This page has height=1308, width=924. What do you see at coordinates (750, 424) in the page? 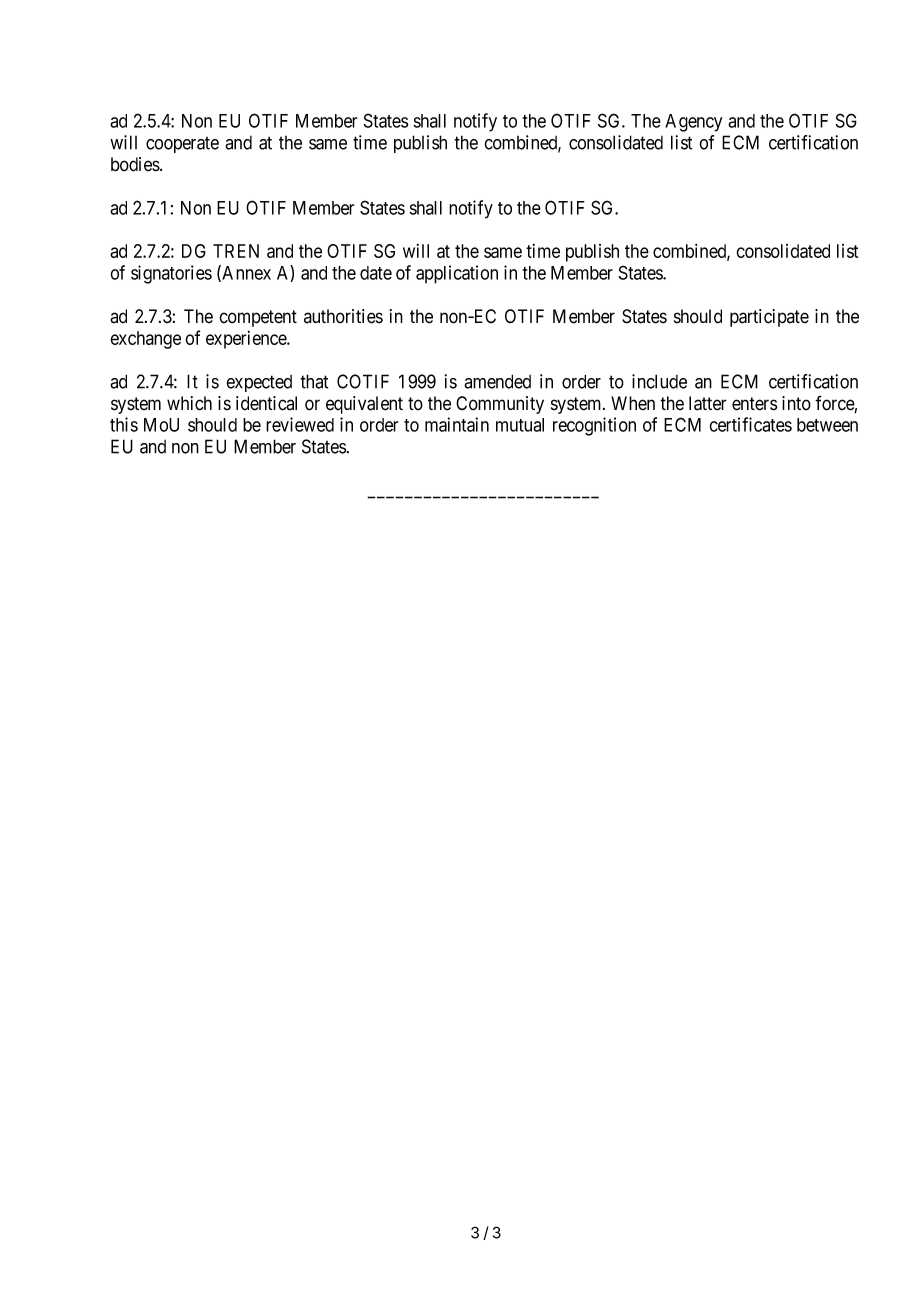
I see `certificates` at bounding box center [750, 424].
